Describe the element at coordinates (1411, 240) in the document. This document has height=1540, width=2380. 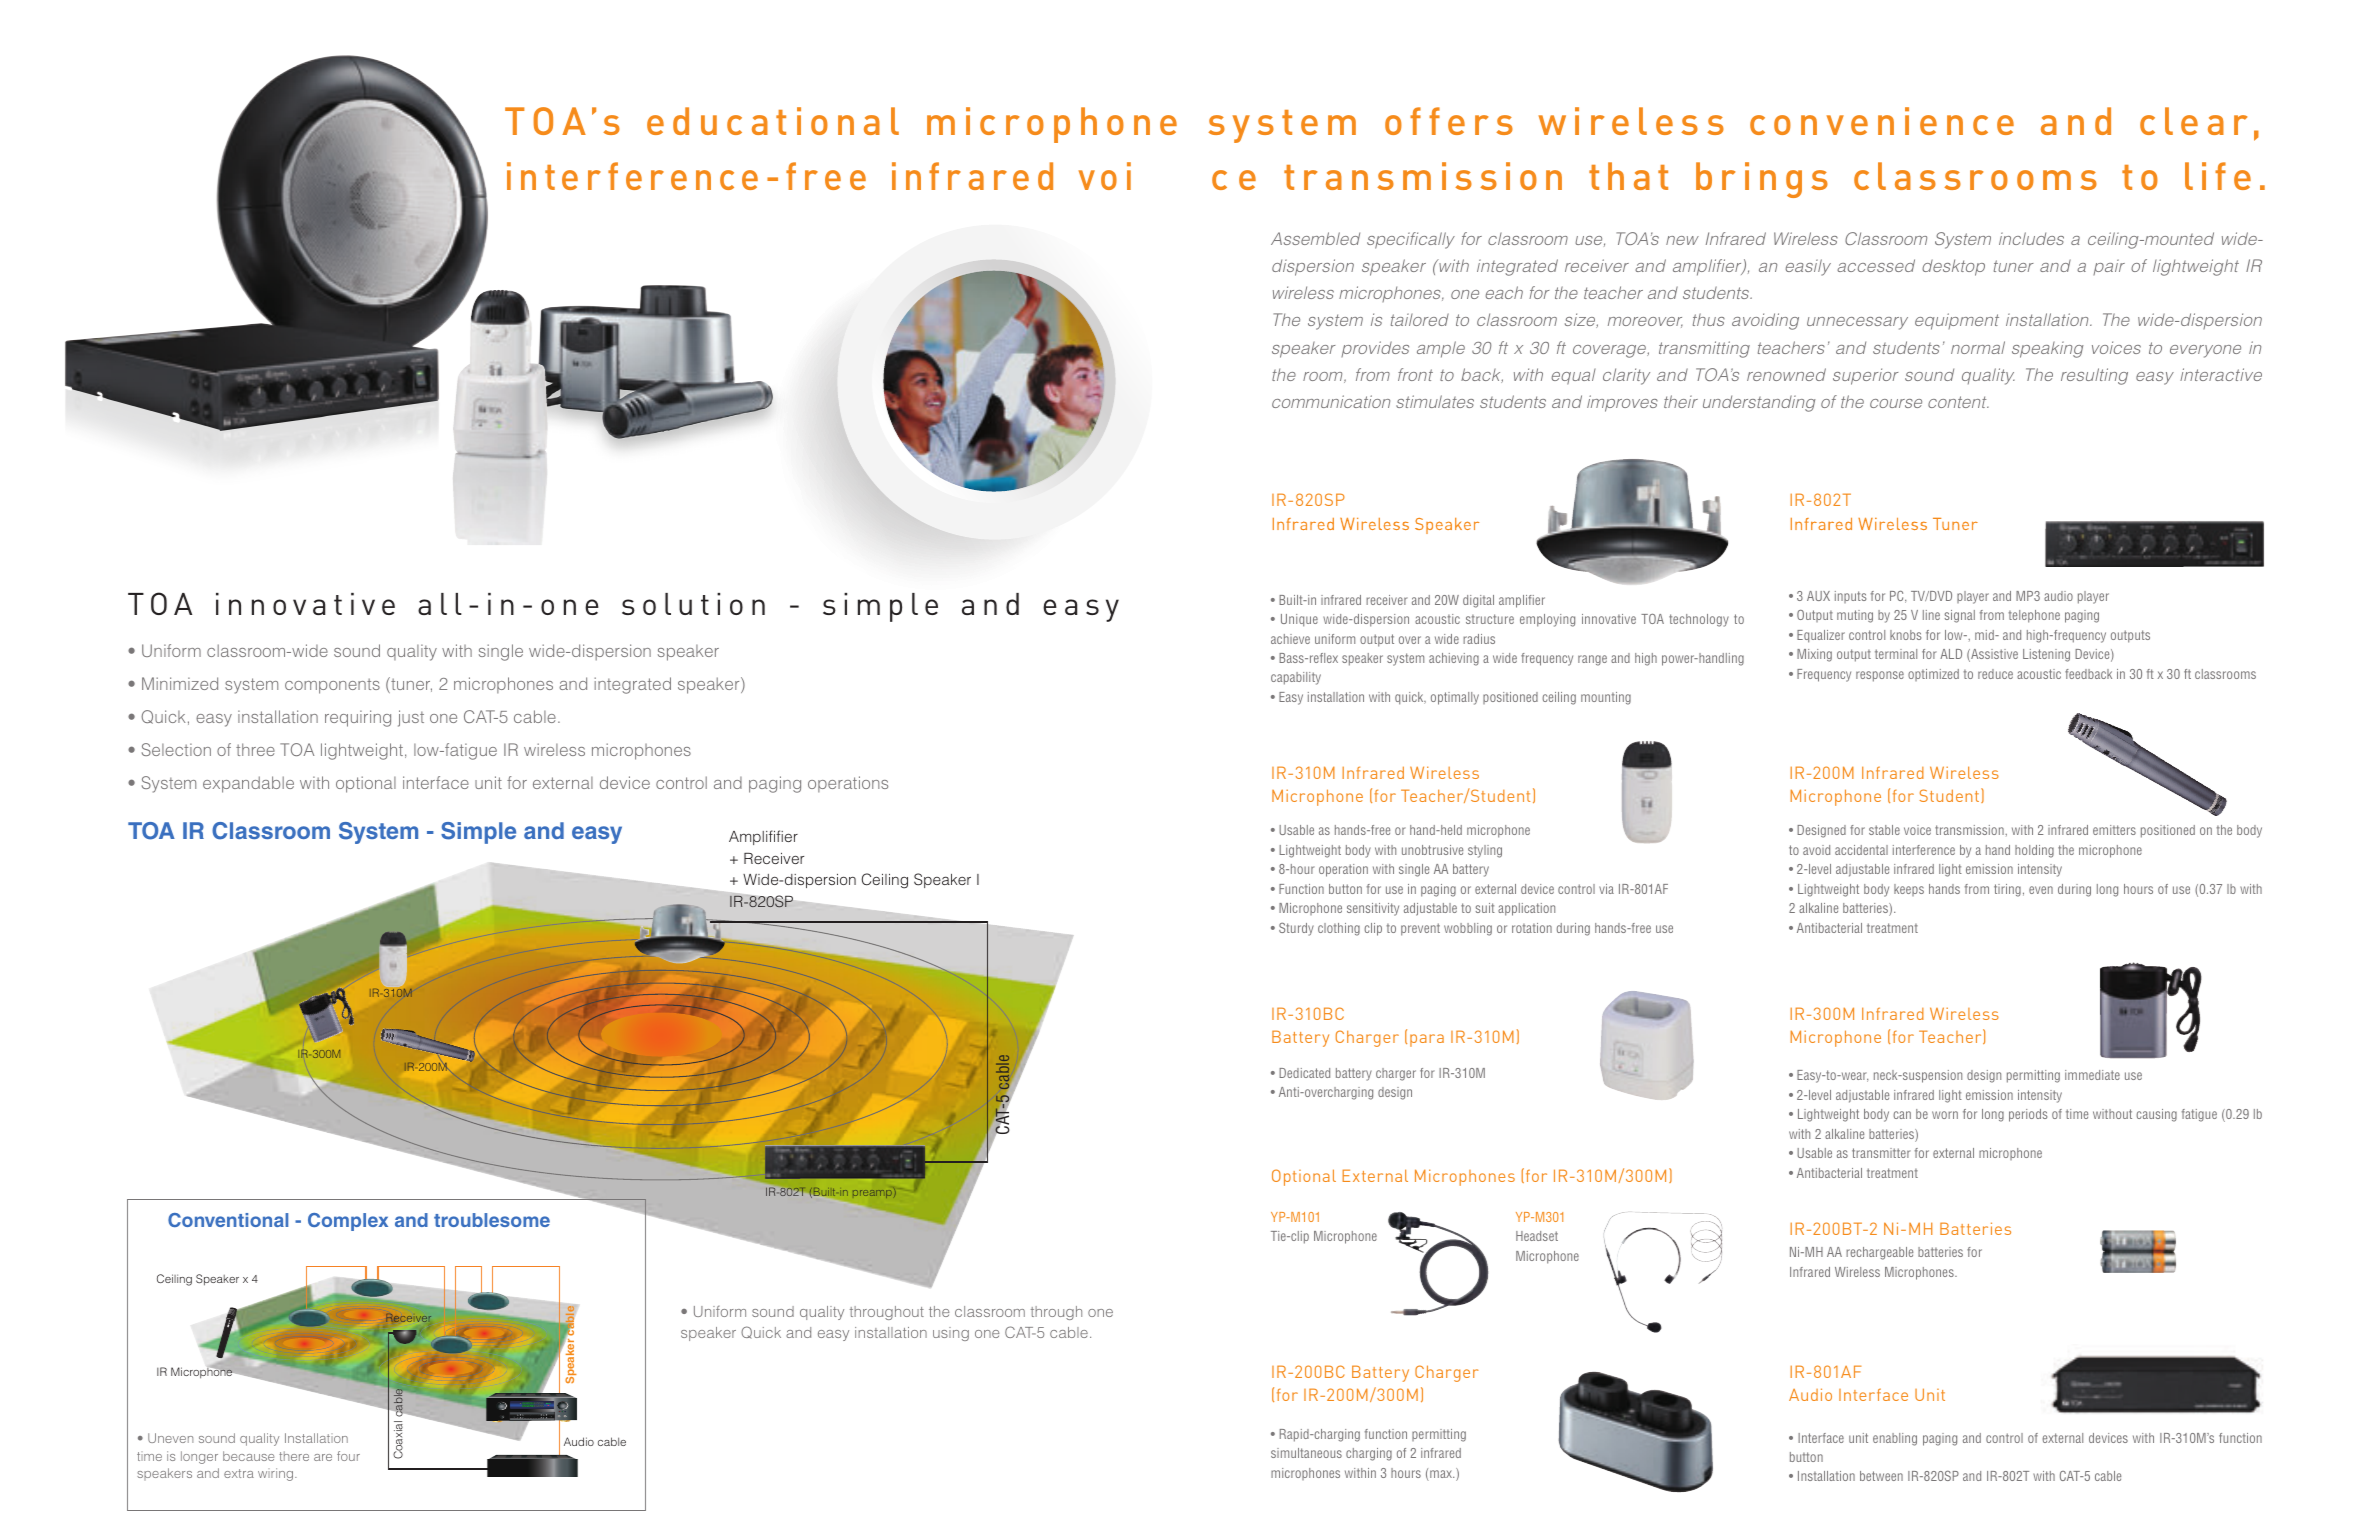
I see `specifically` at that location.
